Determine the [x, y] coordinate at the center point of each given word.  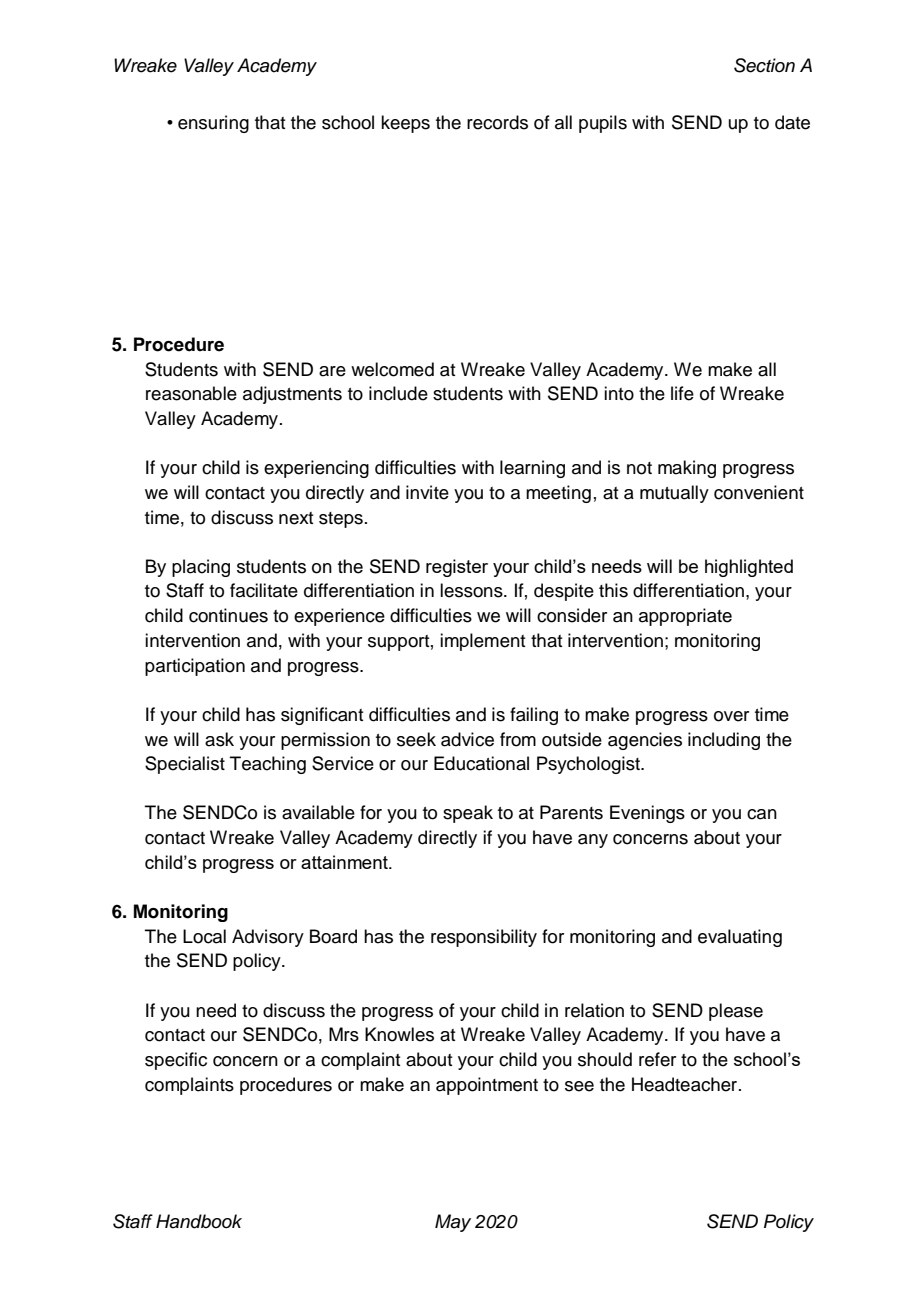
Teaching [268, 765]
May [453, 1223]
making [687, 469]
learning [532, 469]
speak [468, 814]
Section [764, 65]
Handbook [199, 1221]
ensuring [213, 124]
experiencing [316, 469]
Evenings [647, 814]
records [497, 122]
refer [657, 1059]
